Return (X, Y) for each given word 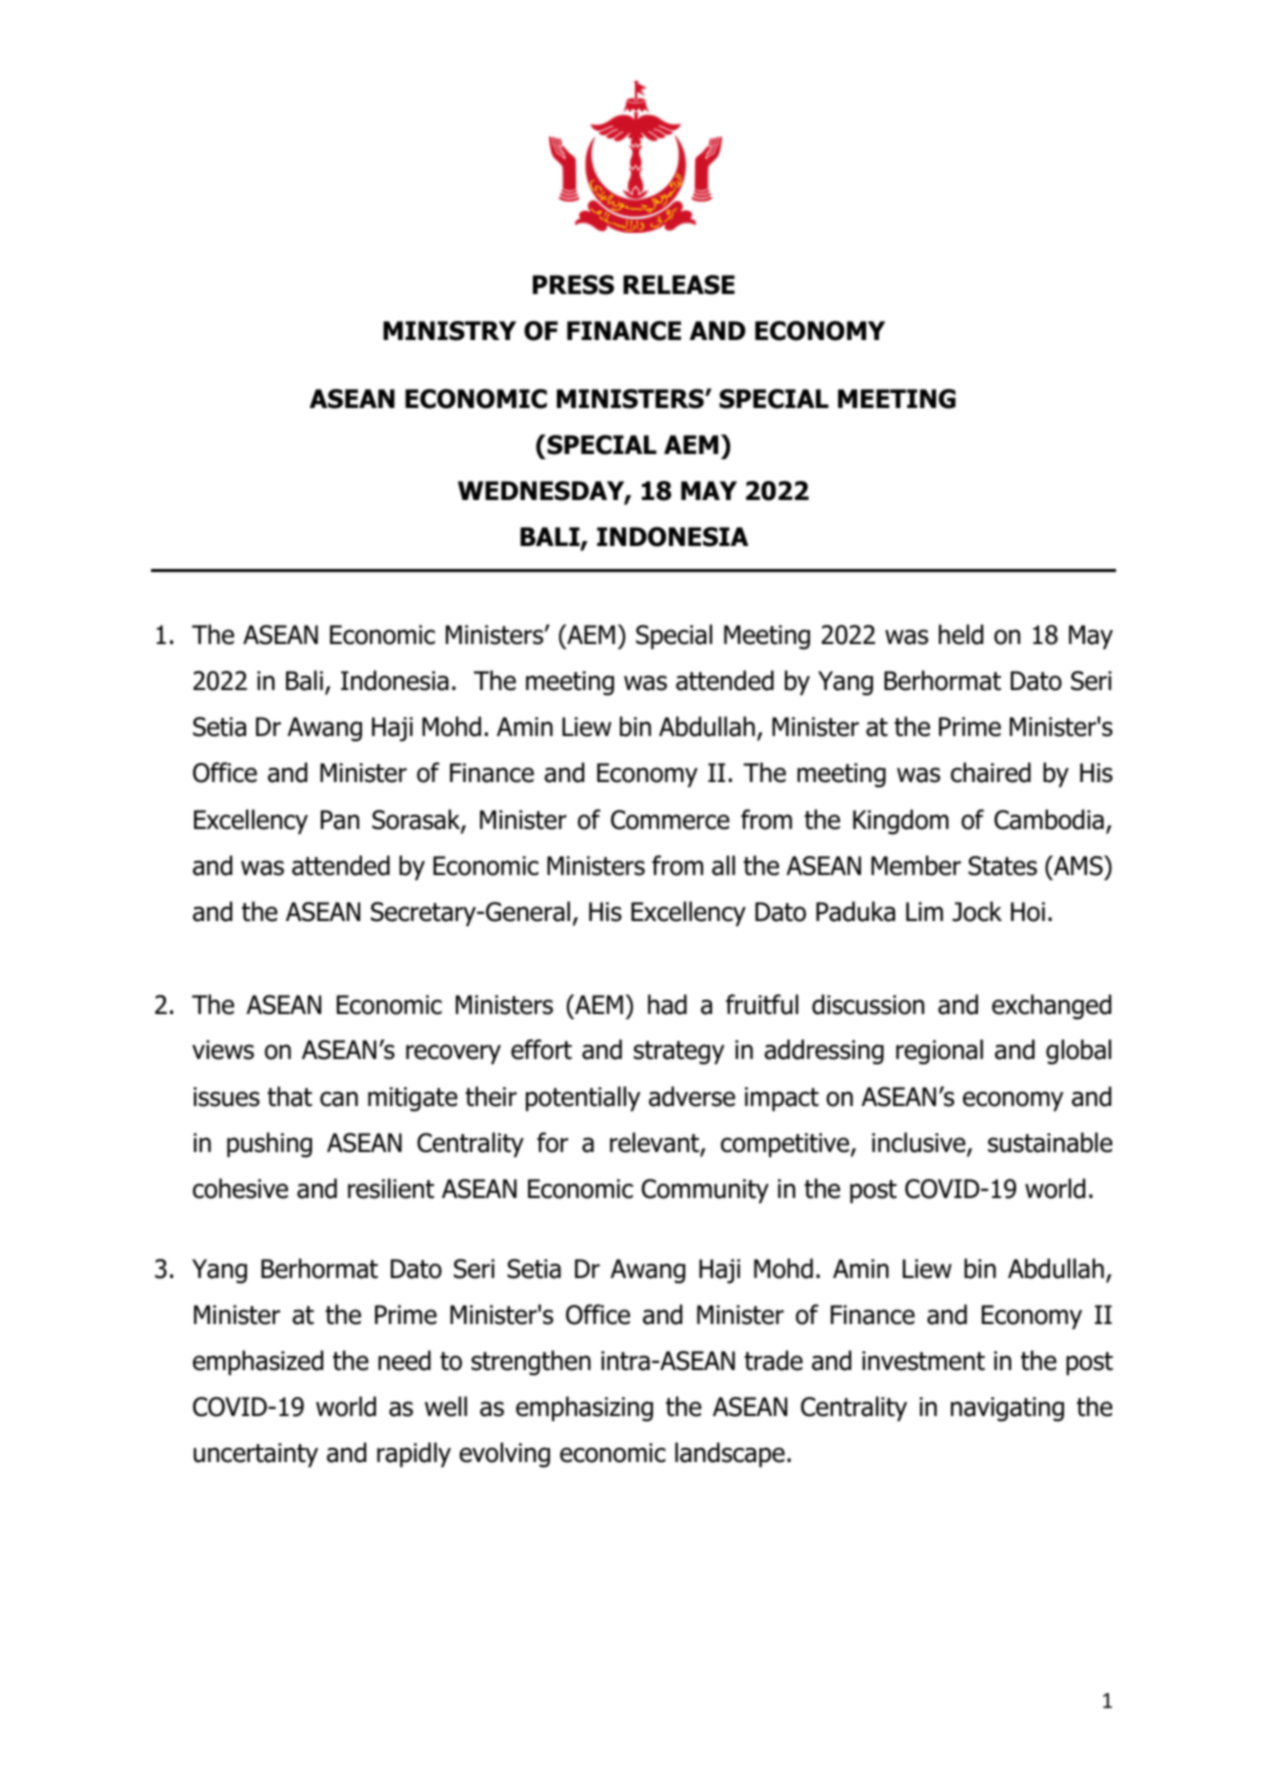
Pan (340, 820)
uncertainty (256, 1455)
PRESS (573, 285)
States (1002, 866)
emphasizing (584, 1409)
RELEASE (679, 285)
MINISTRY (449, 331)
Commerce (670, 820)
